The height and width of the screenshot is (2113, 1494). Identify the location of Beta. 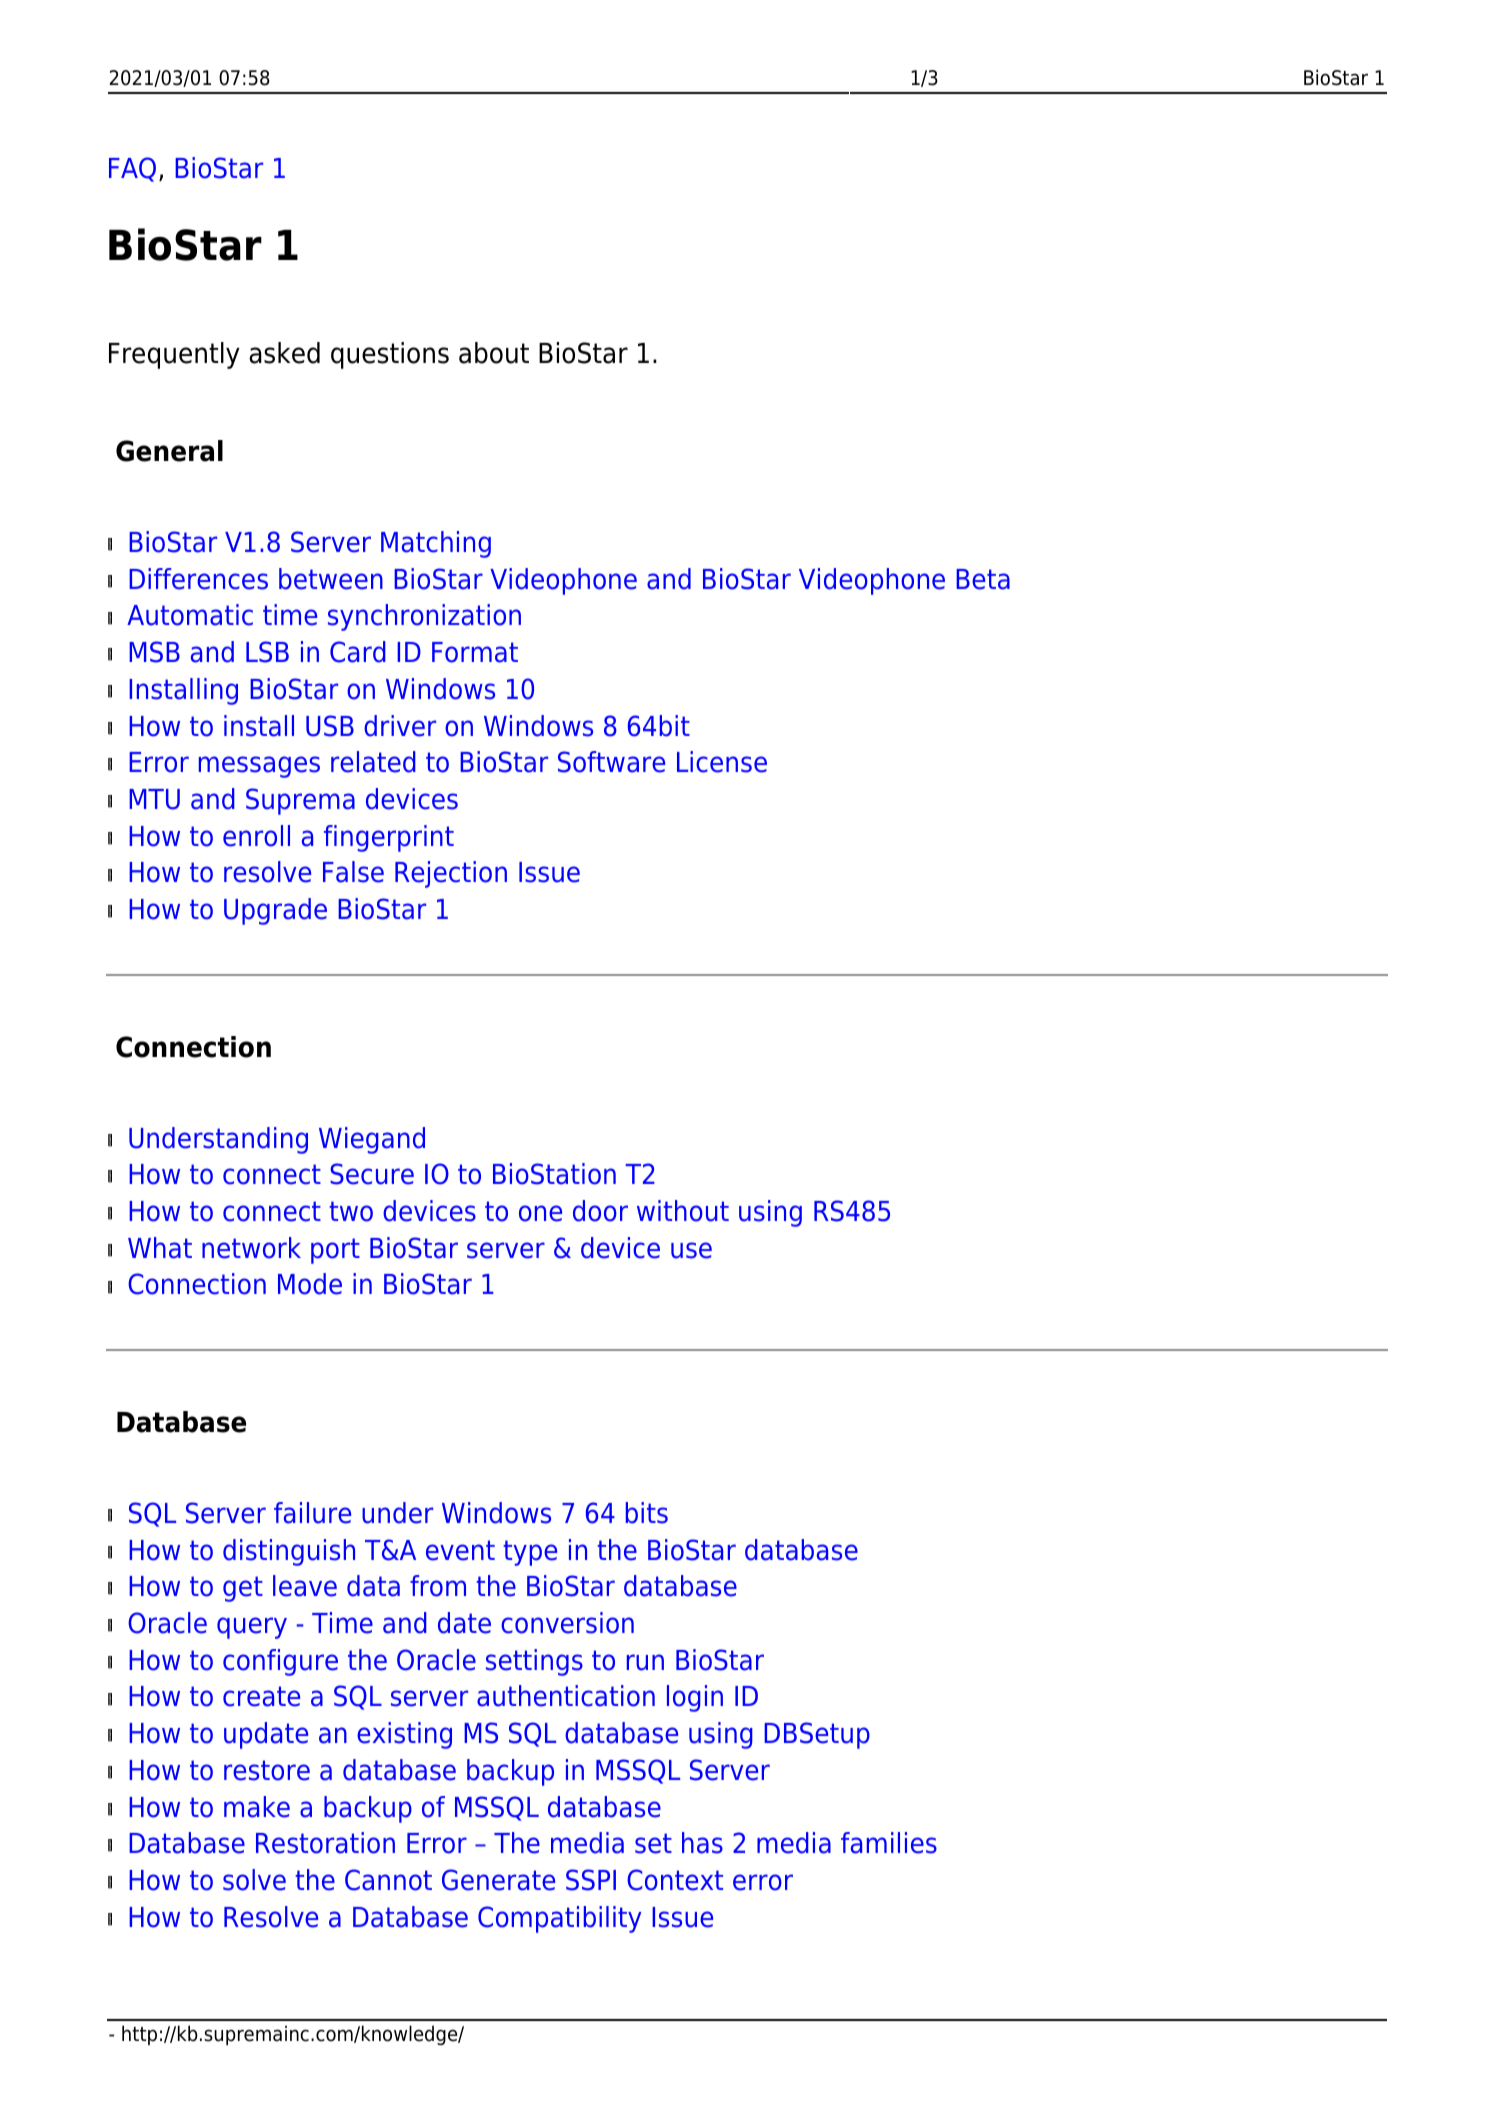
(983, 579).
